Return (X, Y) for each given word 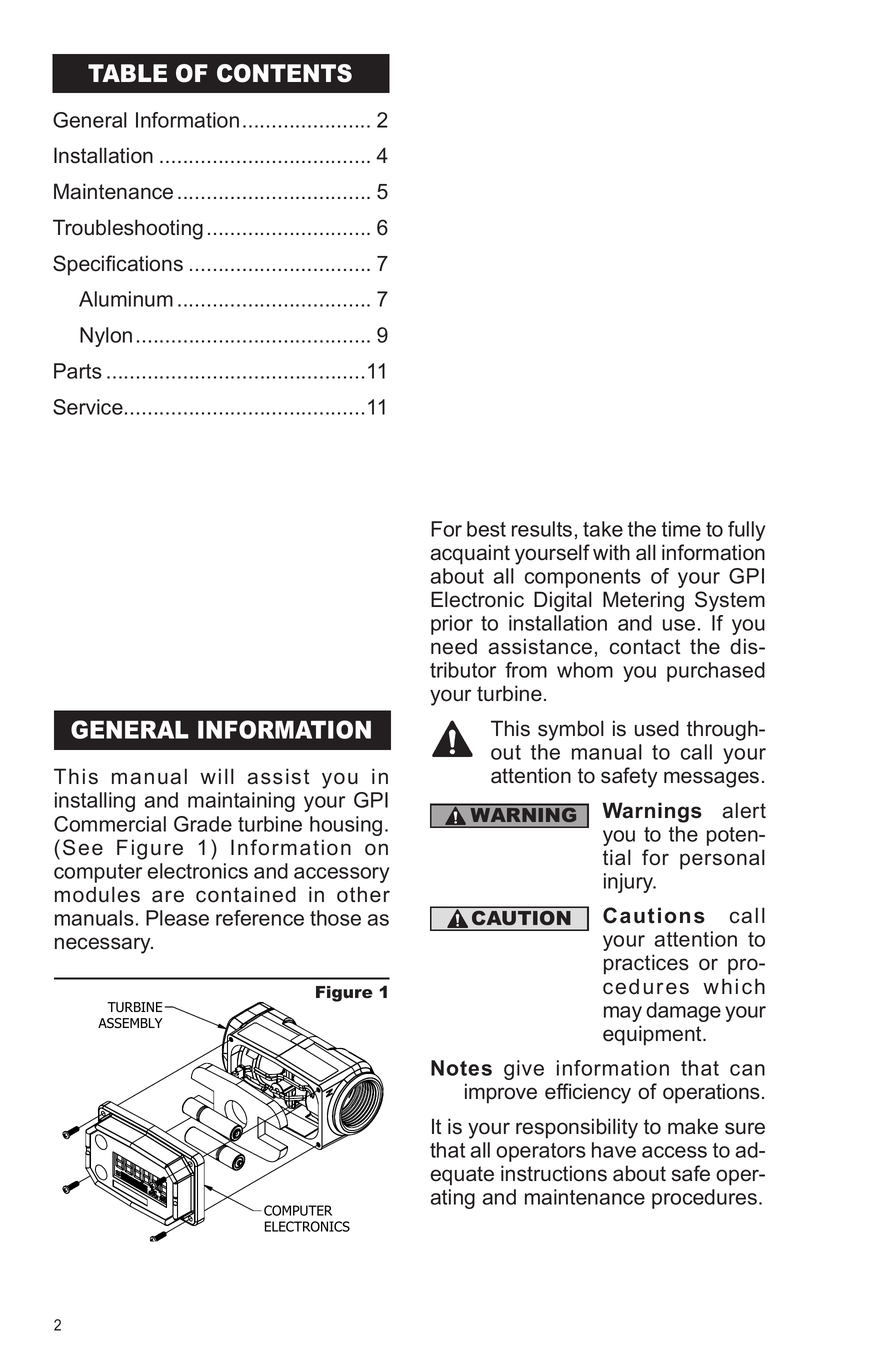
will (217, 776)
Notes (461, 1068)
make (693, 1126)
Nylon (106, 337)
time (681, 529)
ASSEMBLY (130, 1023)
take (603, 529)
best (486, 529)
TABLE (127, 73)
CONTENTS (284, 73)
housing (346, 826)
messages (711, 779)
